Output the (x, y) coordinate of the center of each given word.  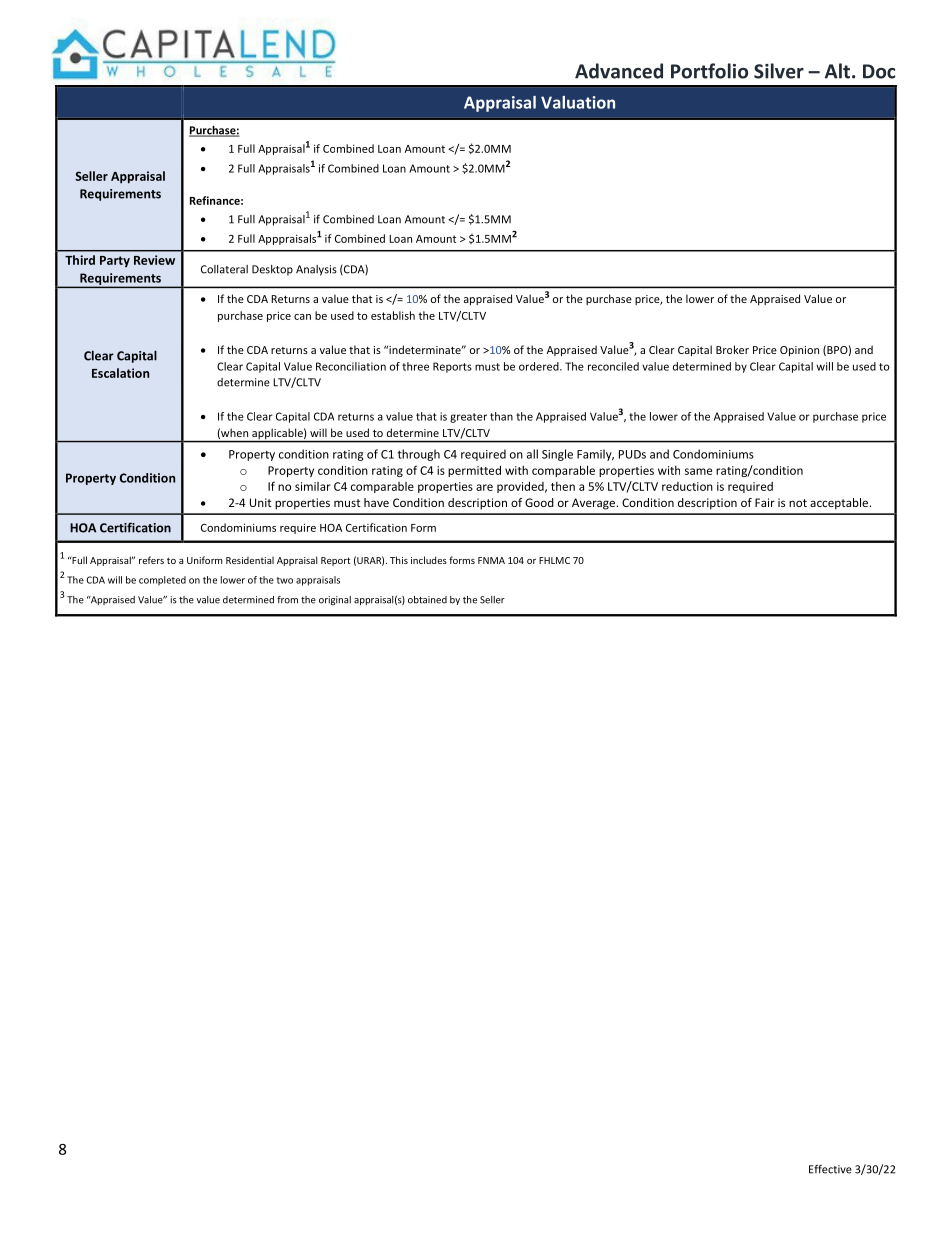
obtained (427, 600)
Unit (261, 502)
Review (154, 260)
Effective (830, 1169)
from (287, 600)
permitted (474, 471)
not (798, 503)
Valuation (578, 102)
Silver (779, 71)
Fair (765, 502)
